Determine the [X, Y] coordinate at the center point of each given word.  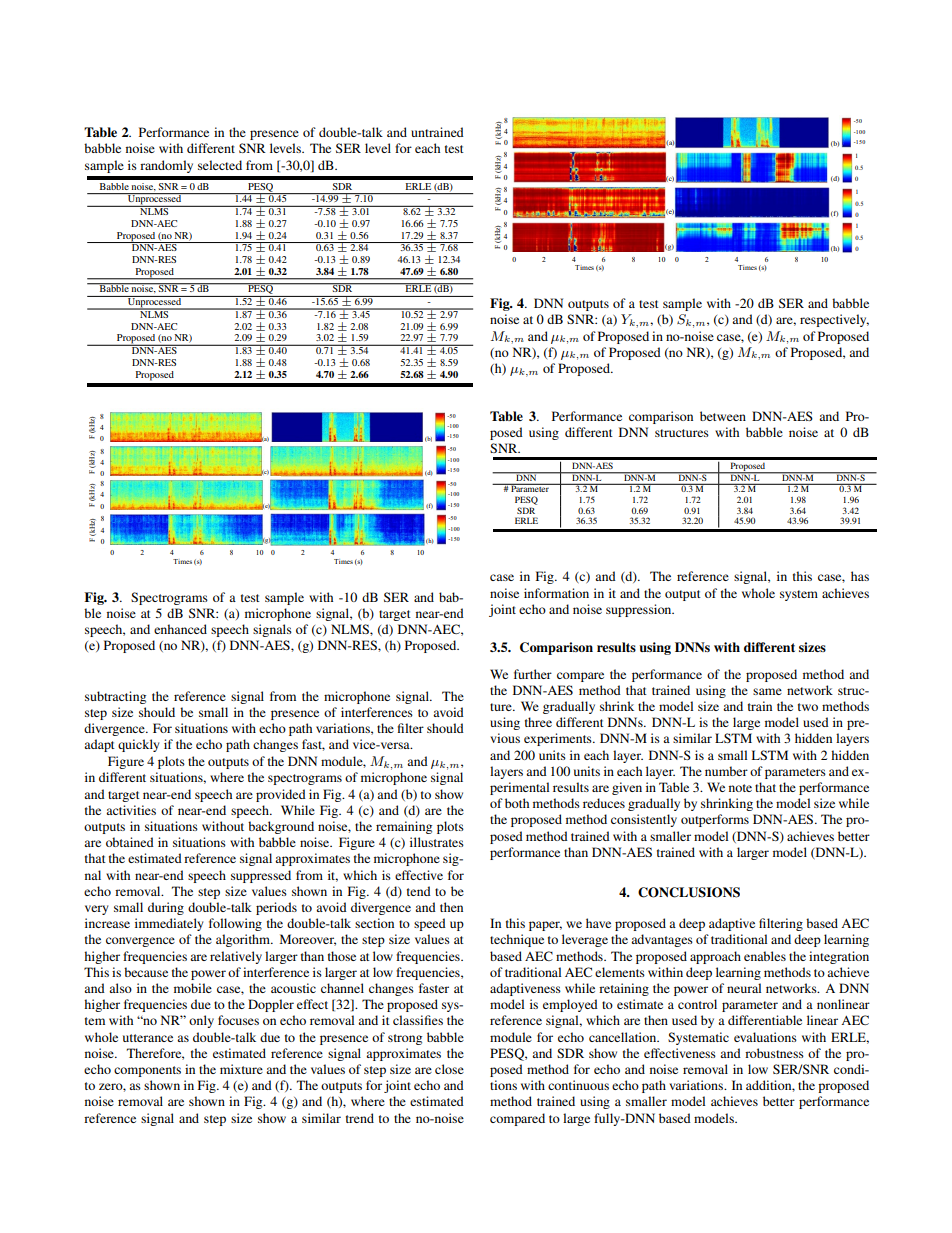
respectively [834, 320]
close [449, 1069]
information [556, 593]
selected [220, 165]
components [147, 1071]
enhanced [180, 629]
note [740, 788]
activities [131, 810]
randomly [166, 166]
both [517, 803]
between [723, 416]
